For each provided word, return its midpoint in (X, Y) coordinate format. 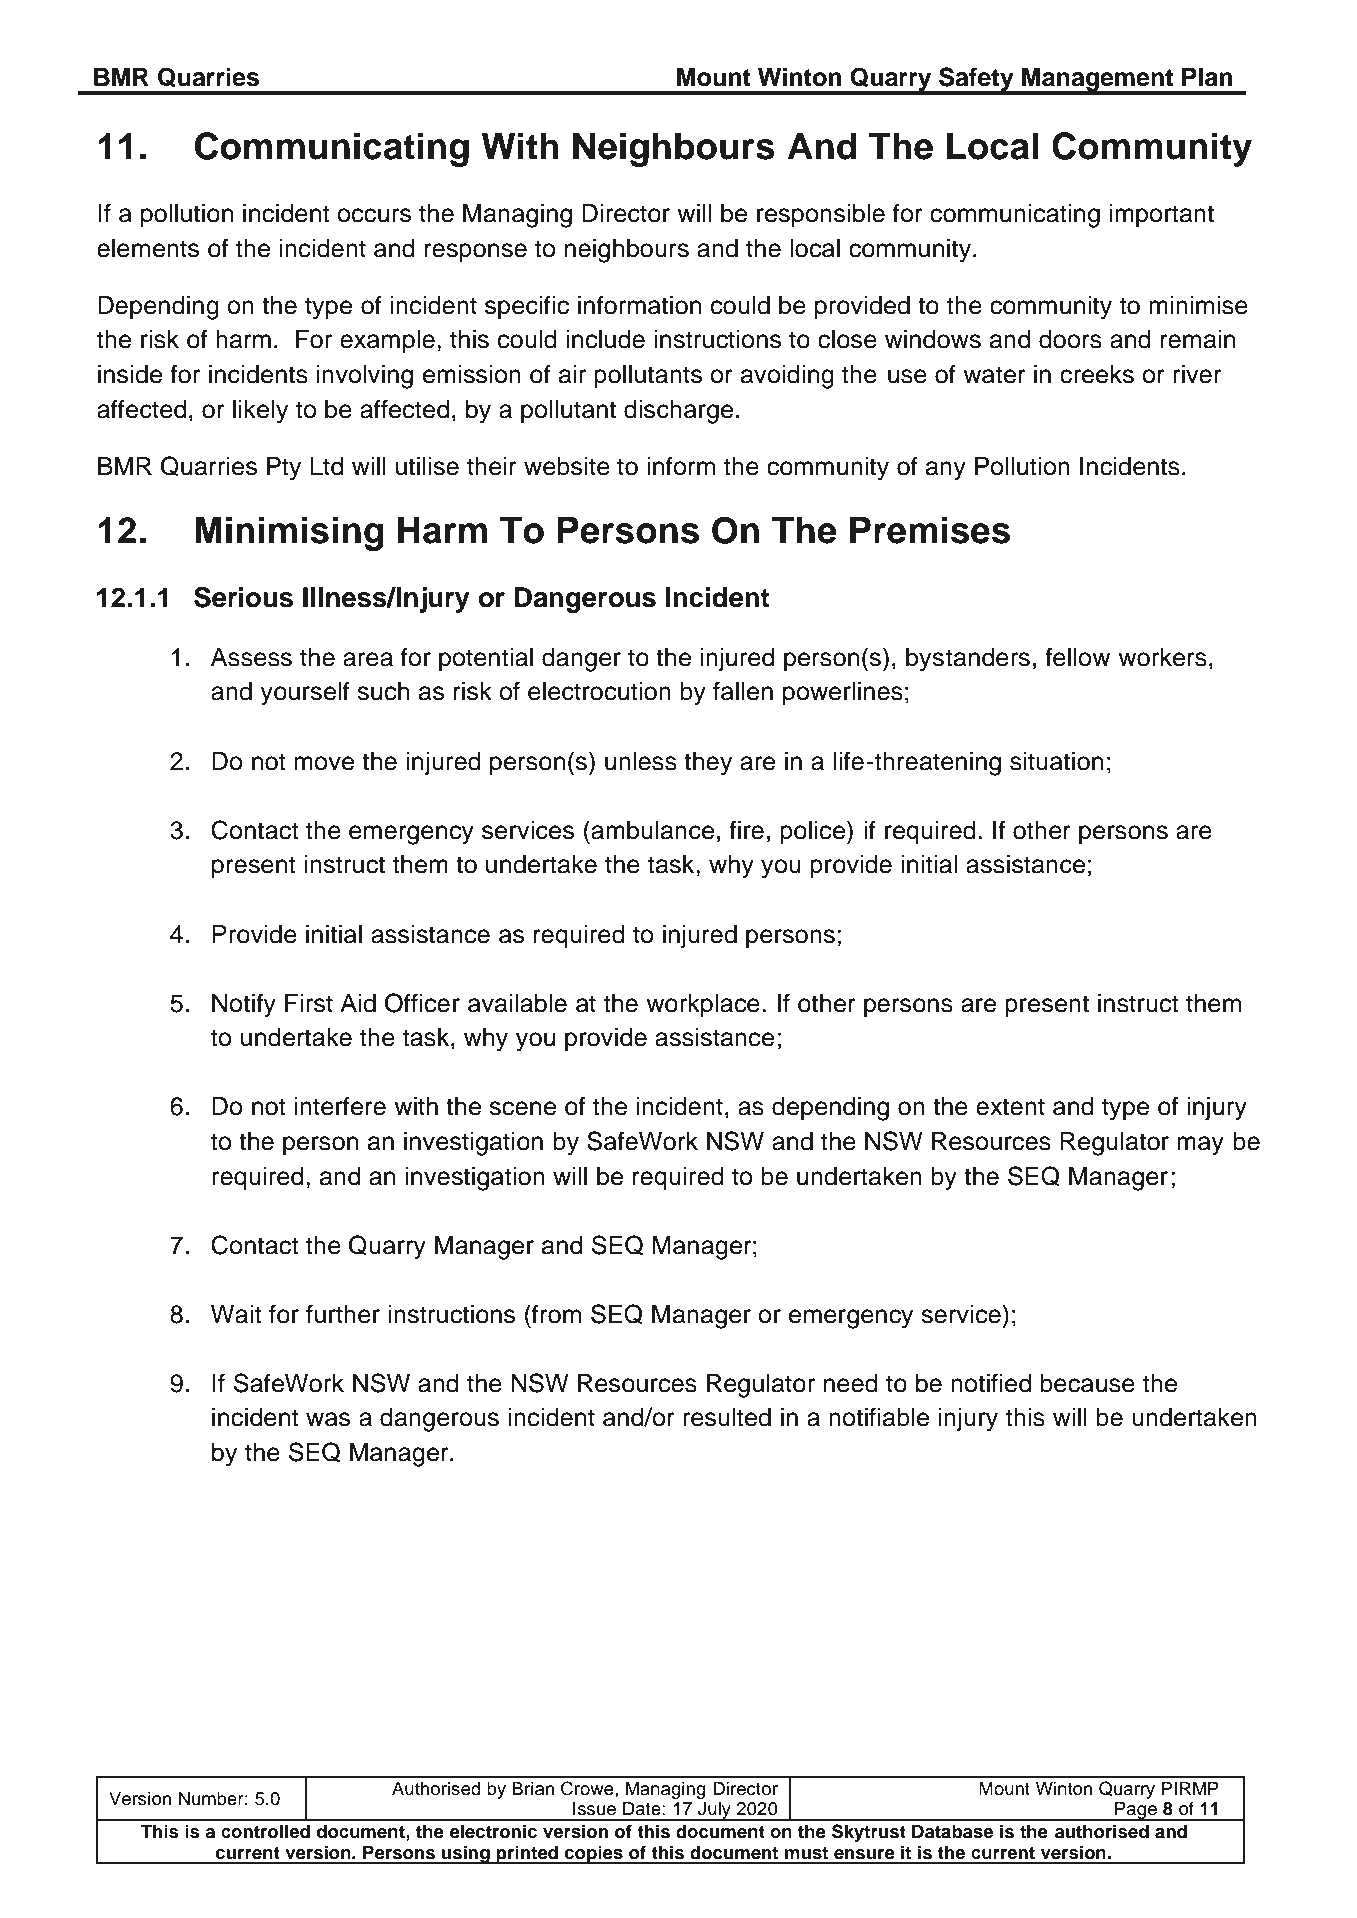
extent (1010, 1107)
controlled (265, 1832)
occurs (374, 215)
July (714, 1811)
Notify (244, 1005)
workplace (703, 1006)
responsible (821, 216)
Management (1098, 81)
